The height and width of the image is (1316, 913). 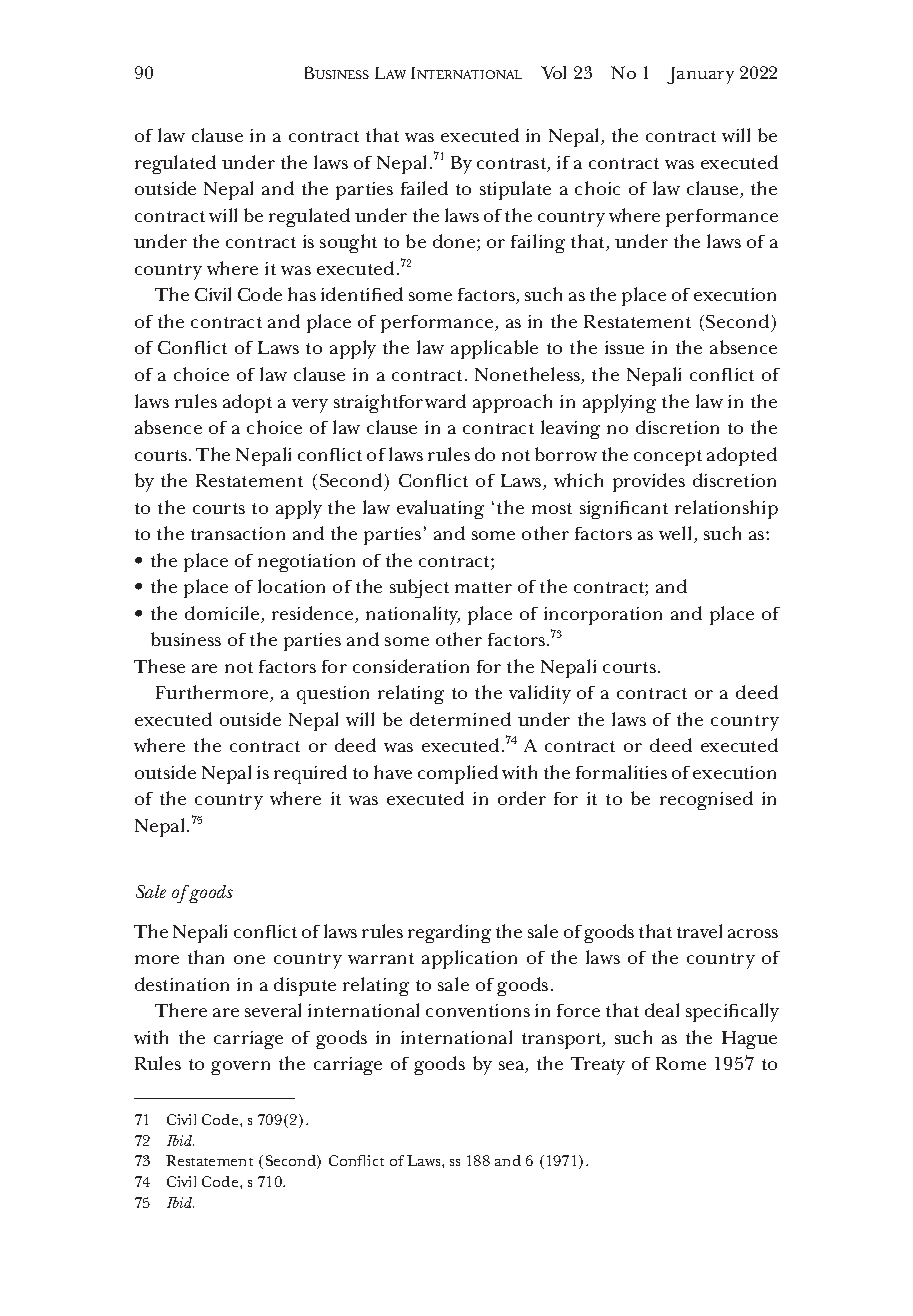 I want to click on well, so click(x=677, y=534).
